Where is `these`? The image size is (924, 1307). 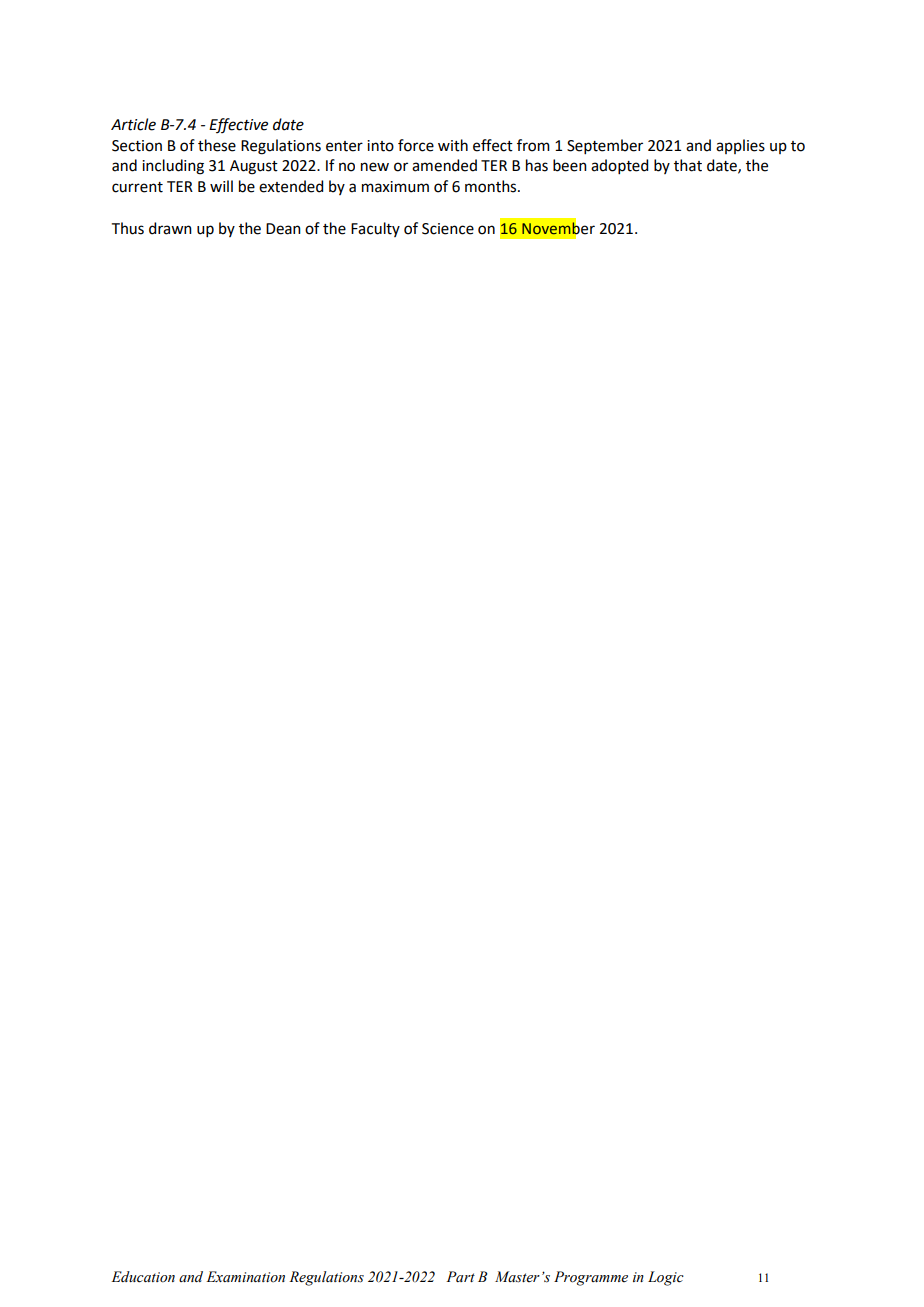 these is located at coordinates (217, 145).
